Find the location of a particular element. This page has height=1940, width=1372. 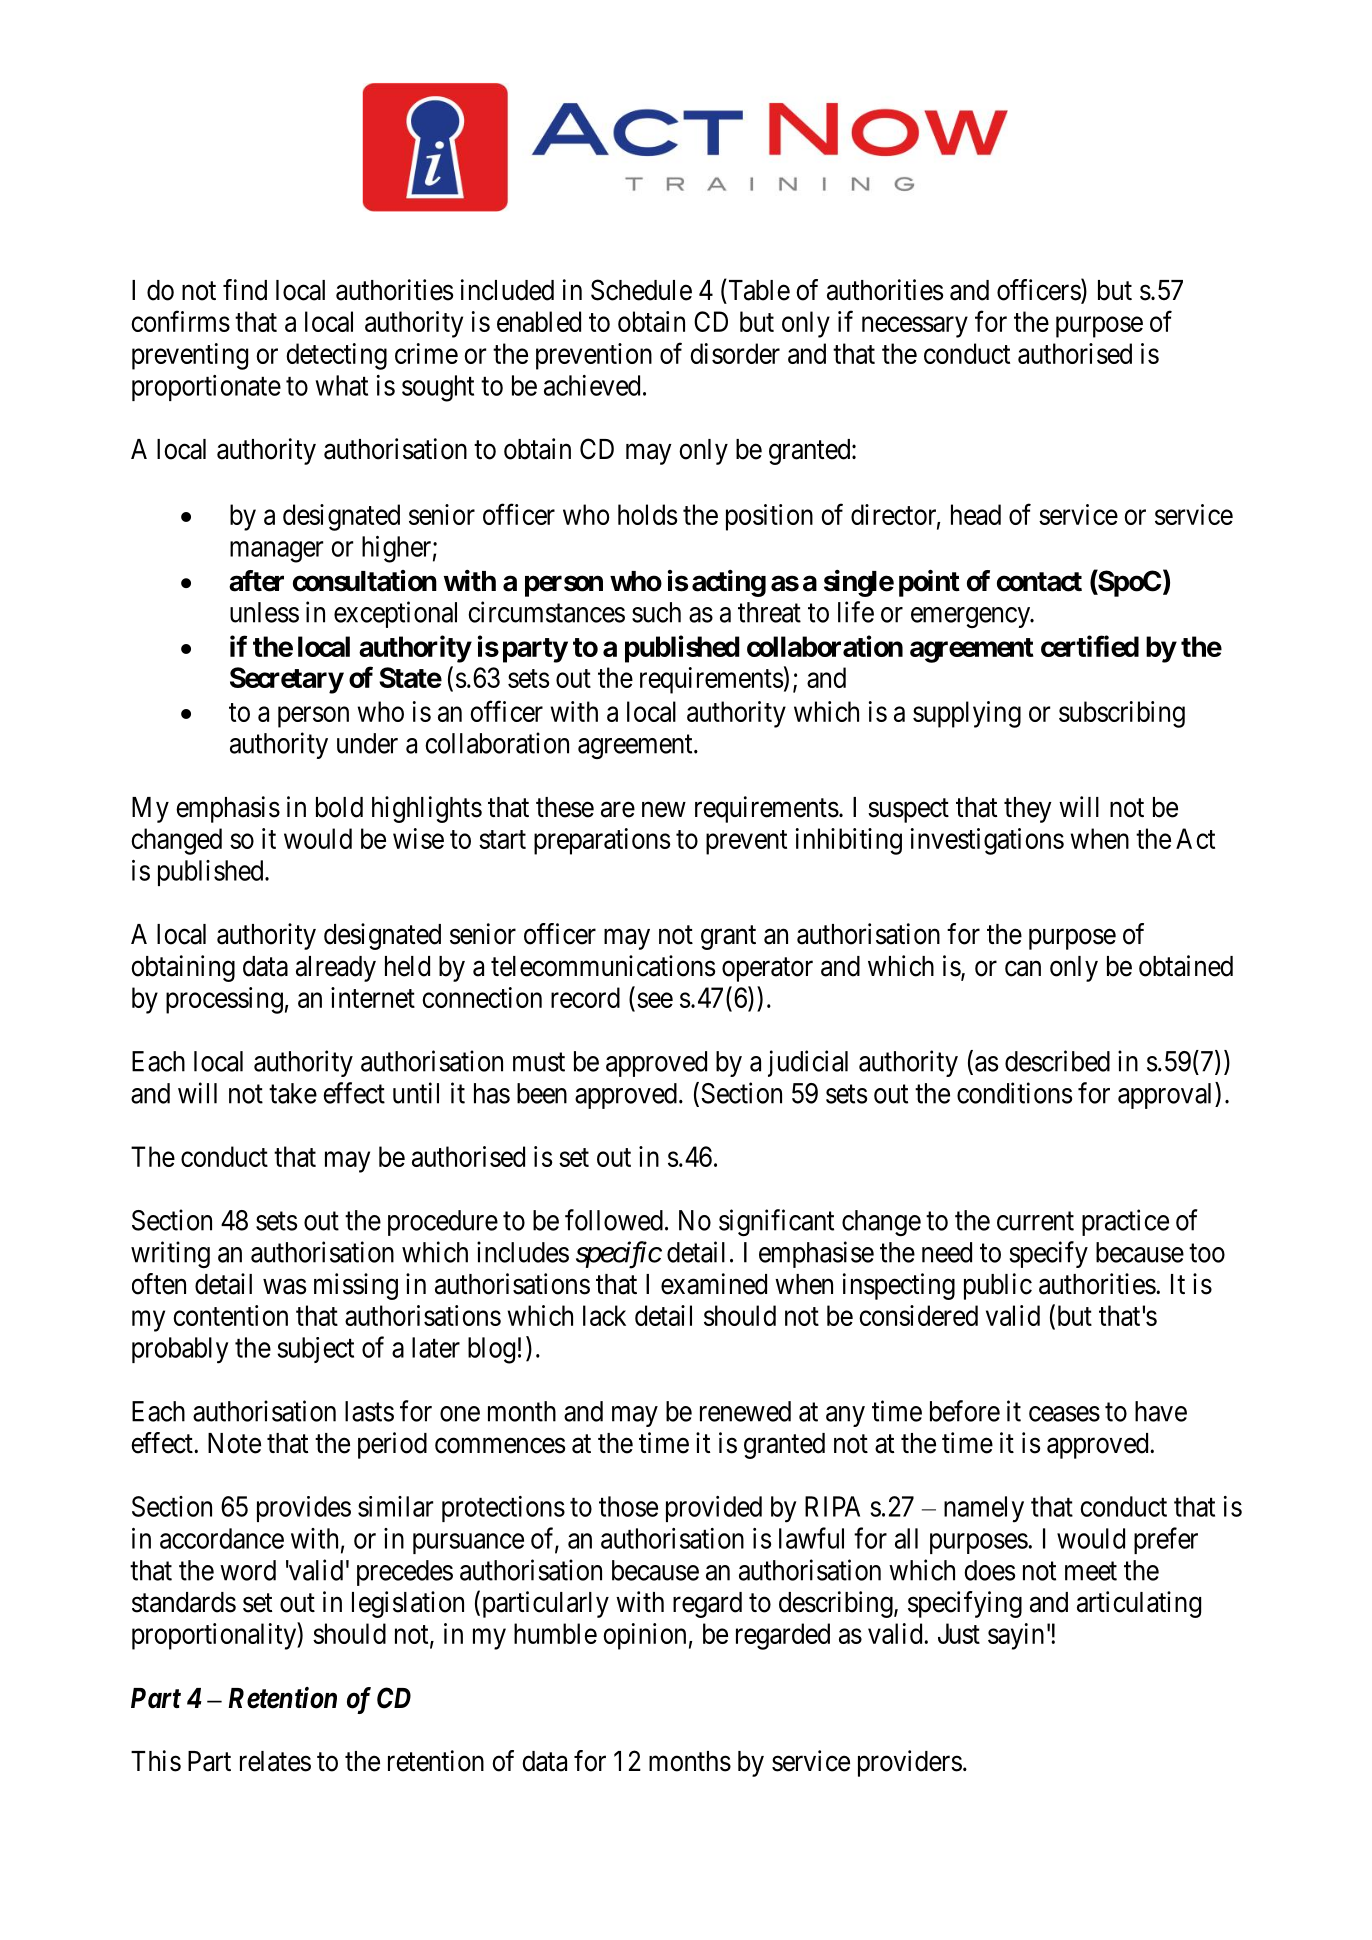

see is located at coordinates (655, 1000).
